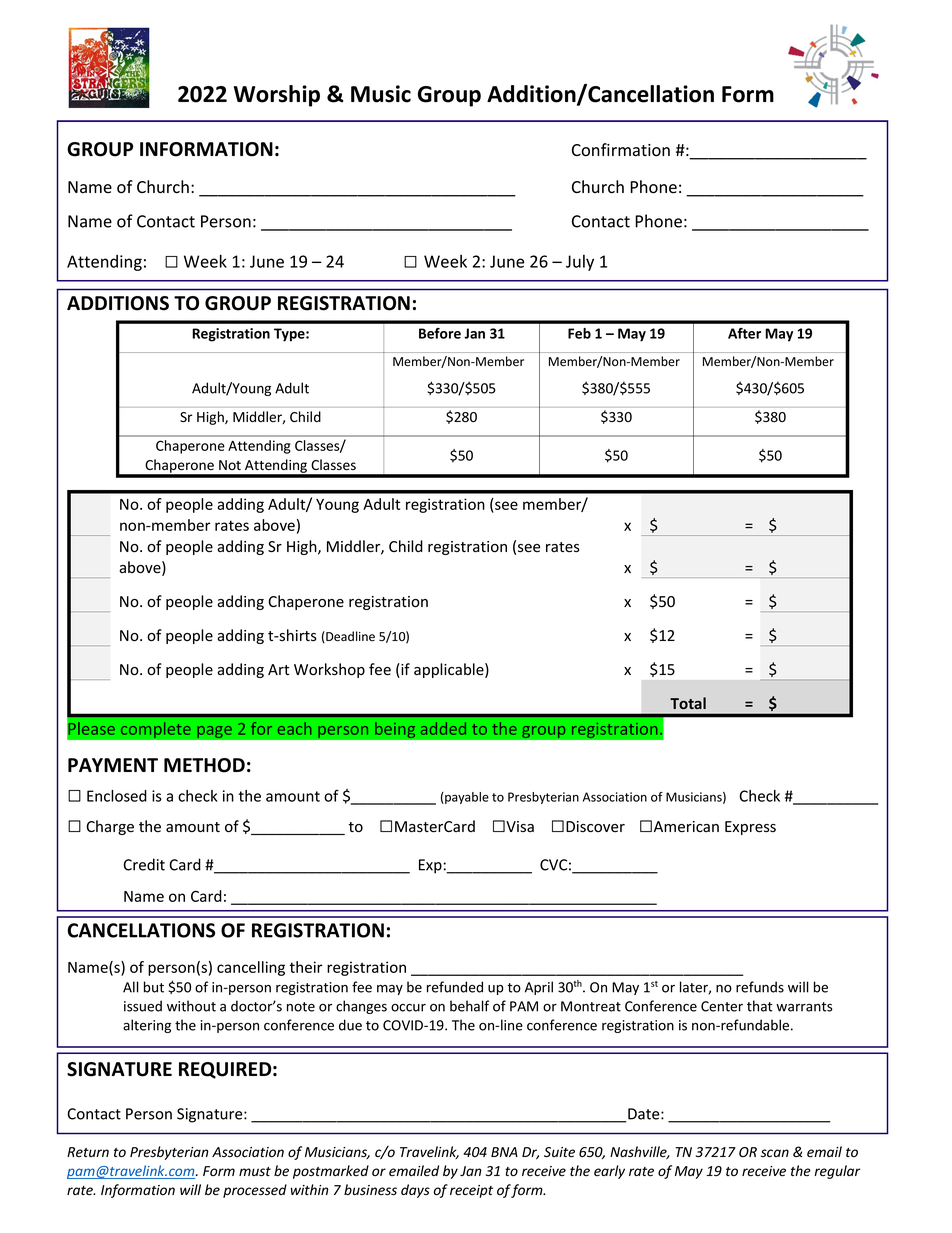 This image has height=1233, width=952. Describe the element at coordinates (440, 333) in the image. I see `Before` at that location.
